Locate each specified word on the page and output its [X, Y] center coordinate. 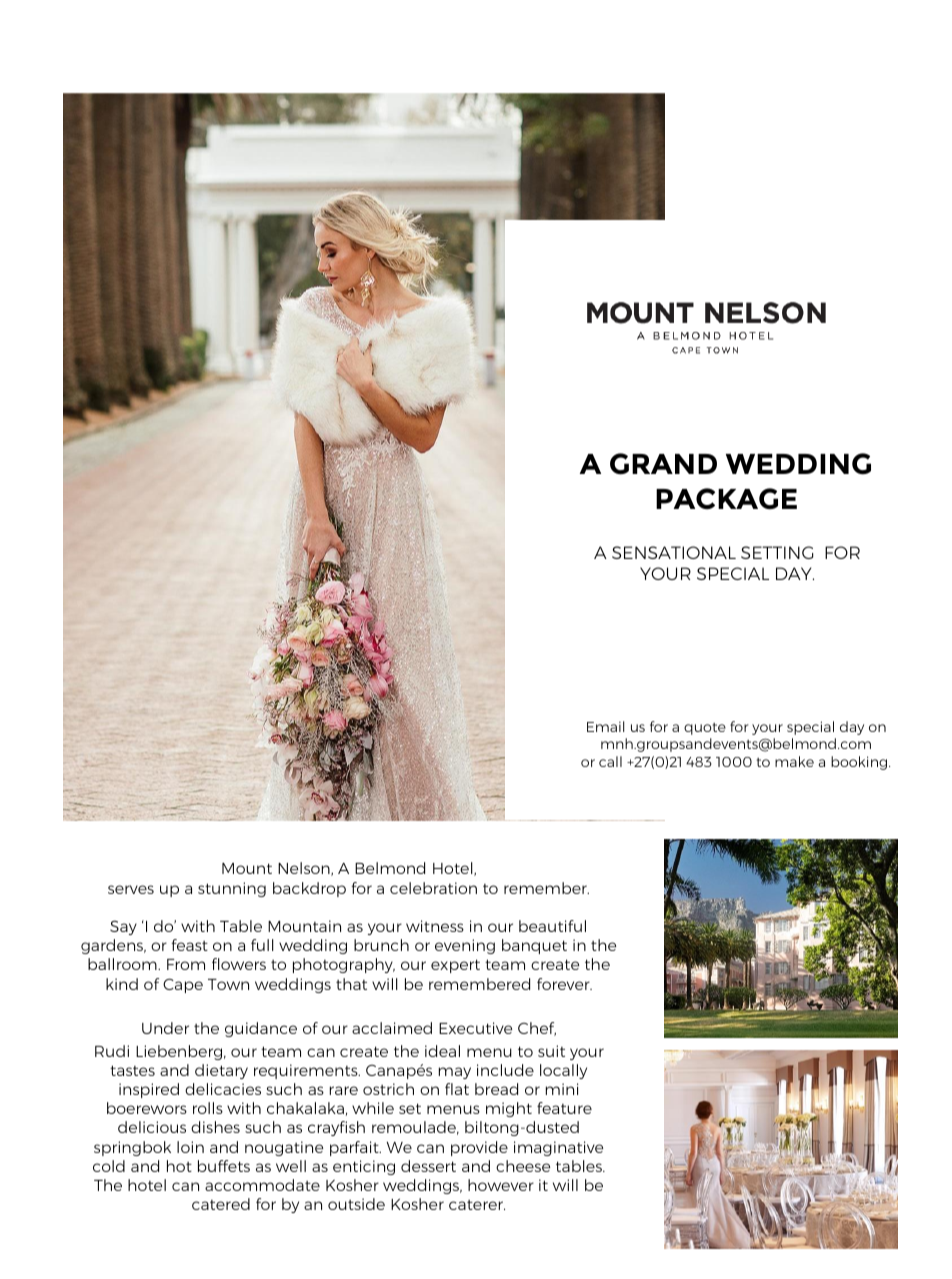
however [501, 1185]
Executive [475, 1028]
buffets [224, 1166]
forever [564, 984]
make [794, 761]
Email [605, 726]
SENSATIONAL [674, 552]
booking [860, 763]
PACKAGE [726, 499]
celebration [433, 888]
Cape [183, 985]
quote [705, 729]
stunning [232, 889]
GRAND [663, 464]
